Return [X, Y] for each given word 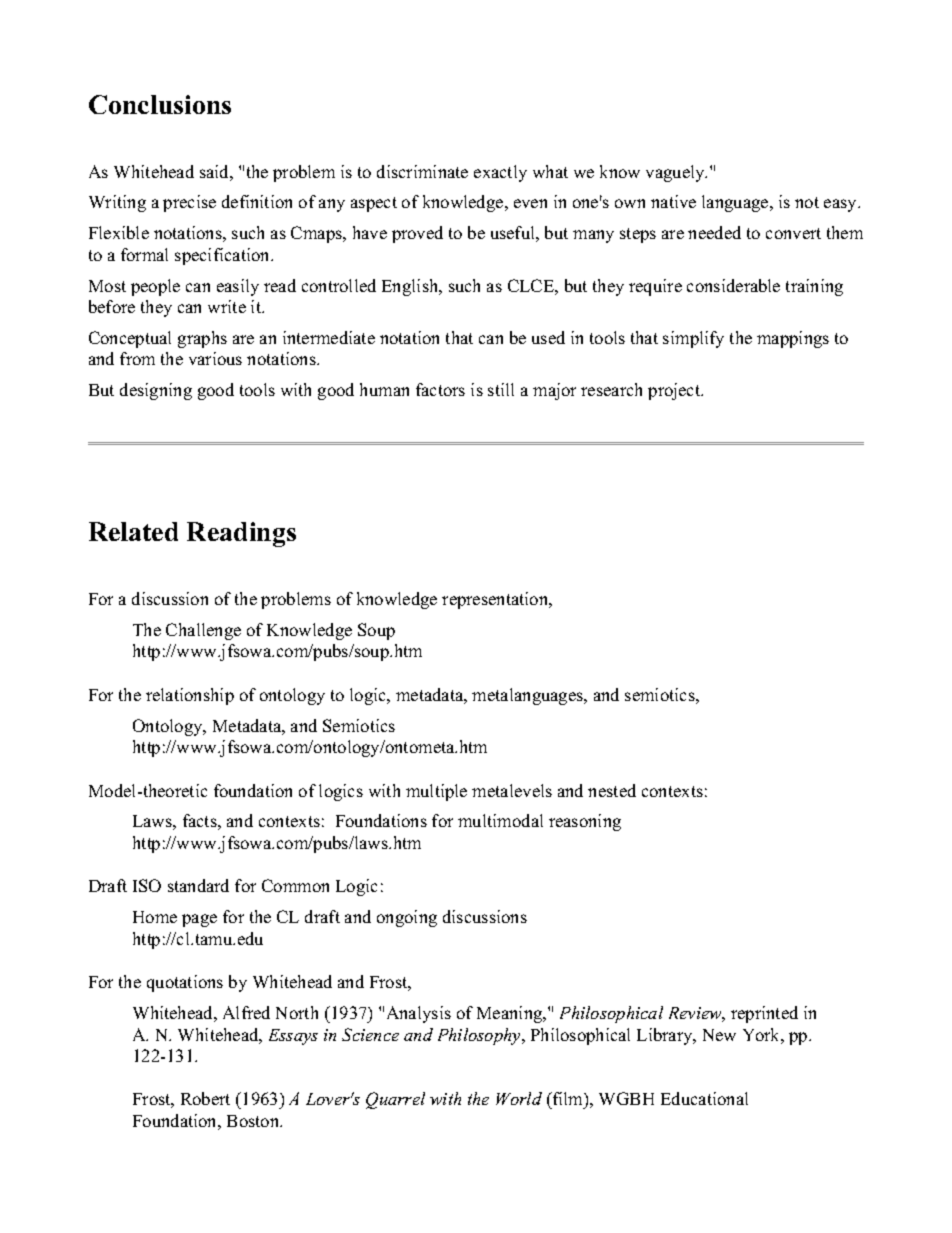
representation [496, 600]
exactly [500, 173]
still [501, 389]
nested [612, 790]
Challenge [203, 631]
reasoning [585, 822]
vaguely [676, 173]
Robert [205, 1098]
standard [198, 885]
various [215, 358]
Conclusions [160, 104]
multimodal [500, 820]
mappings [793, 339]
